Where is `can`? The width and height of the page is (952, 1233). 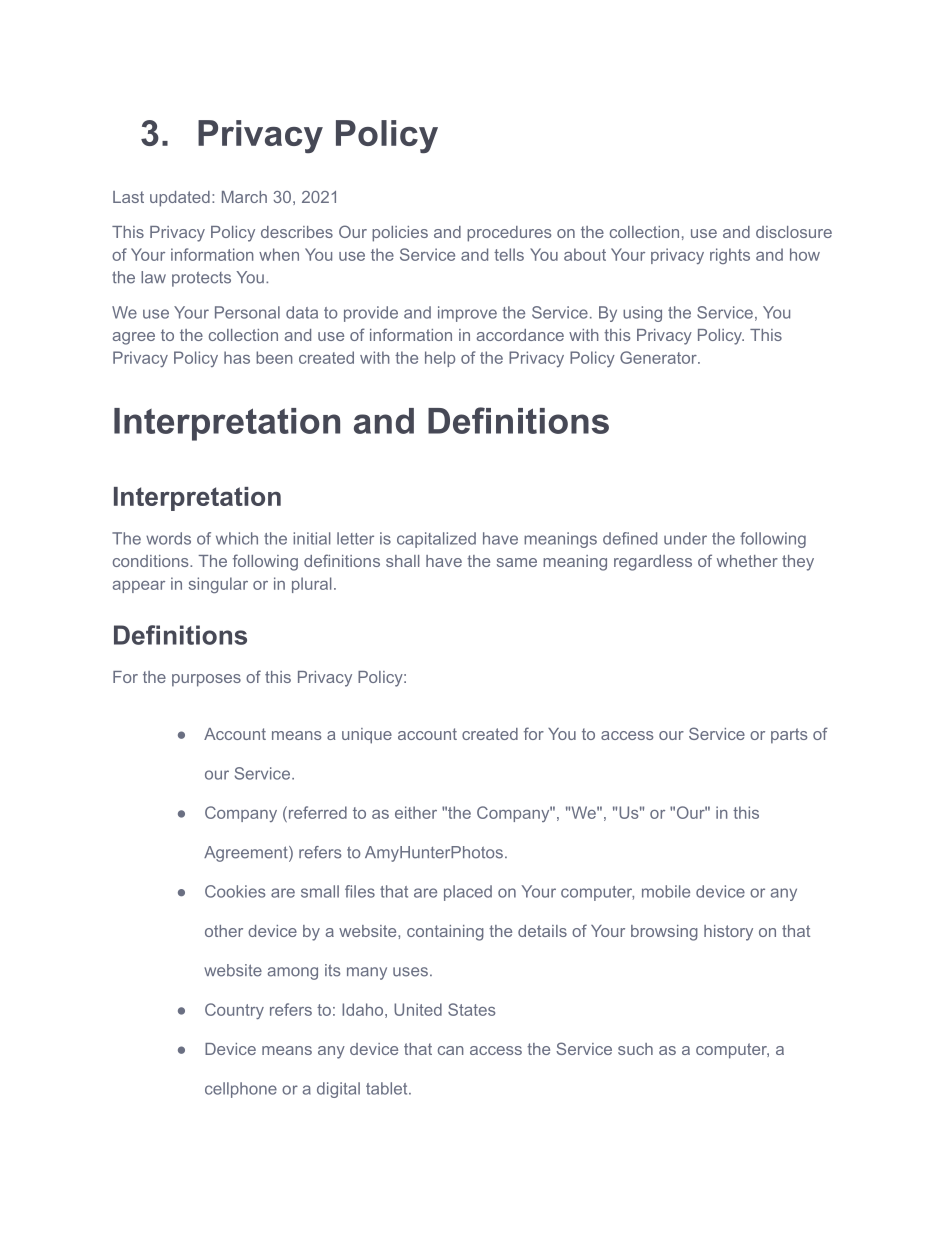
can is located at coordinates (450, 1050).
